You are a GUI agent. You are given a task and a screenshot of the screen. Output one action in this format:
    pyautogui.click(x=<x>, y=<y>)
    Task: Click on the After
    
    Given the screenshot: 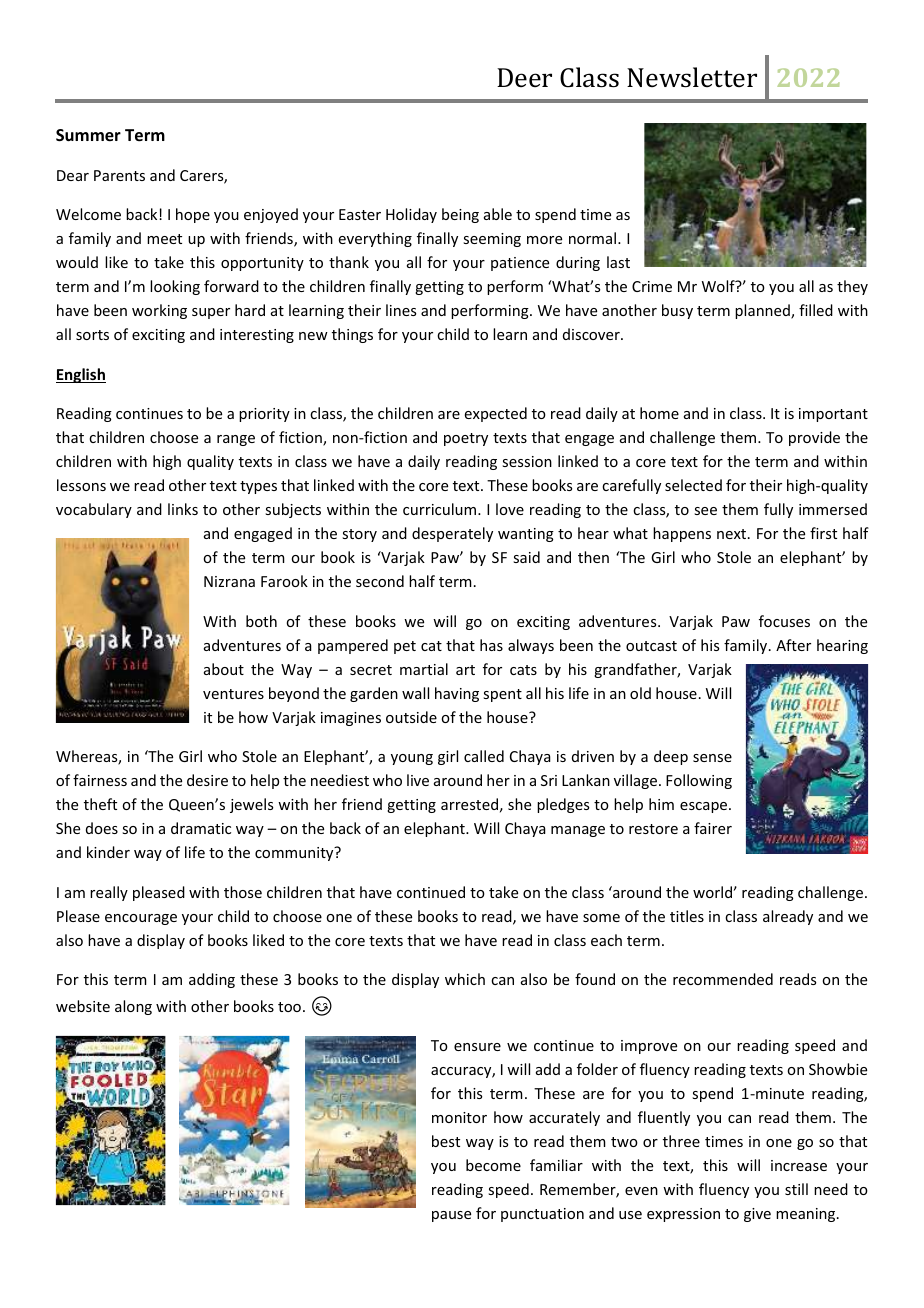 What is the action you would take?
    pyautogui.click(x=793, y=645)
